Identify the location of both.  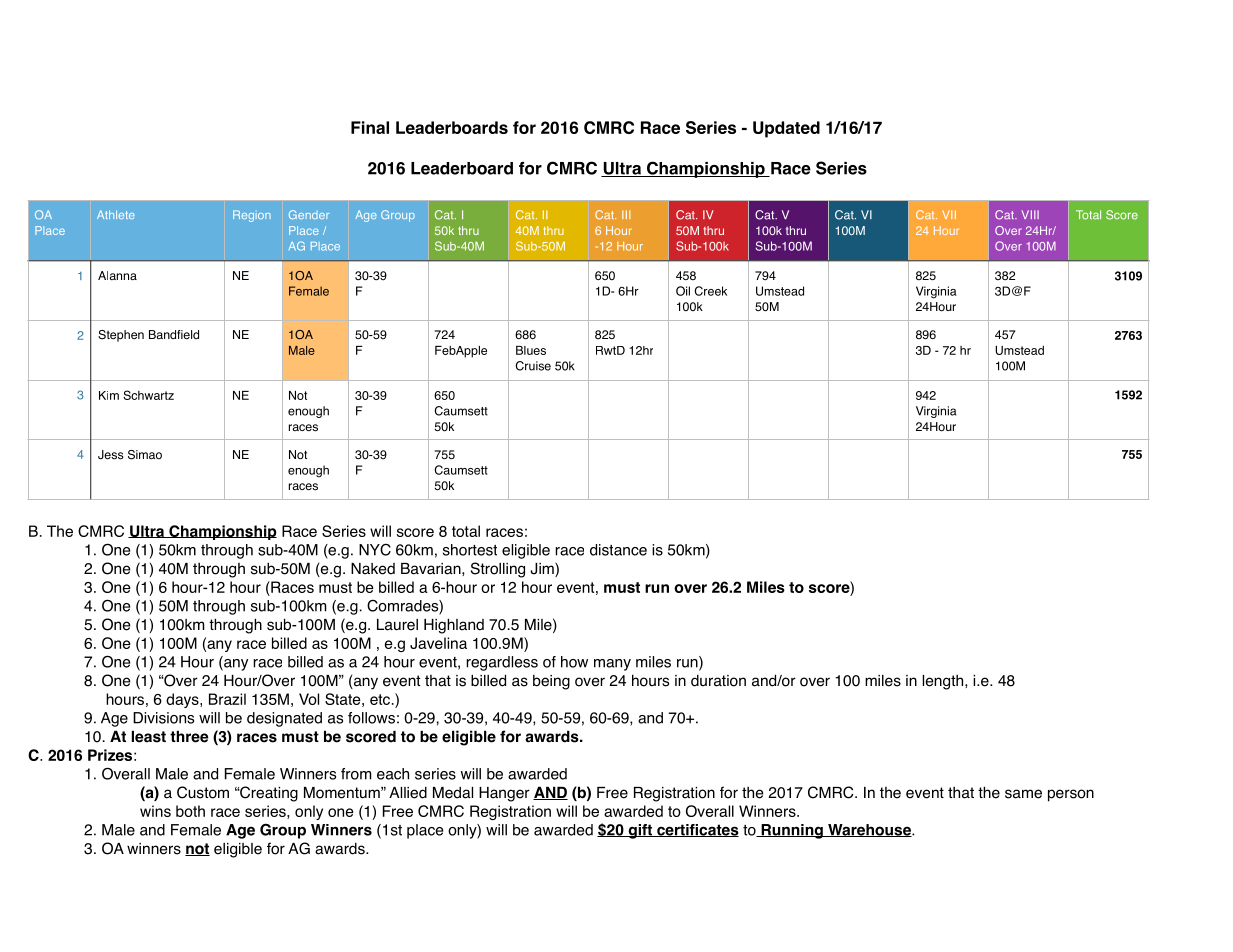
(190, 811).
